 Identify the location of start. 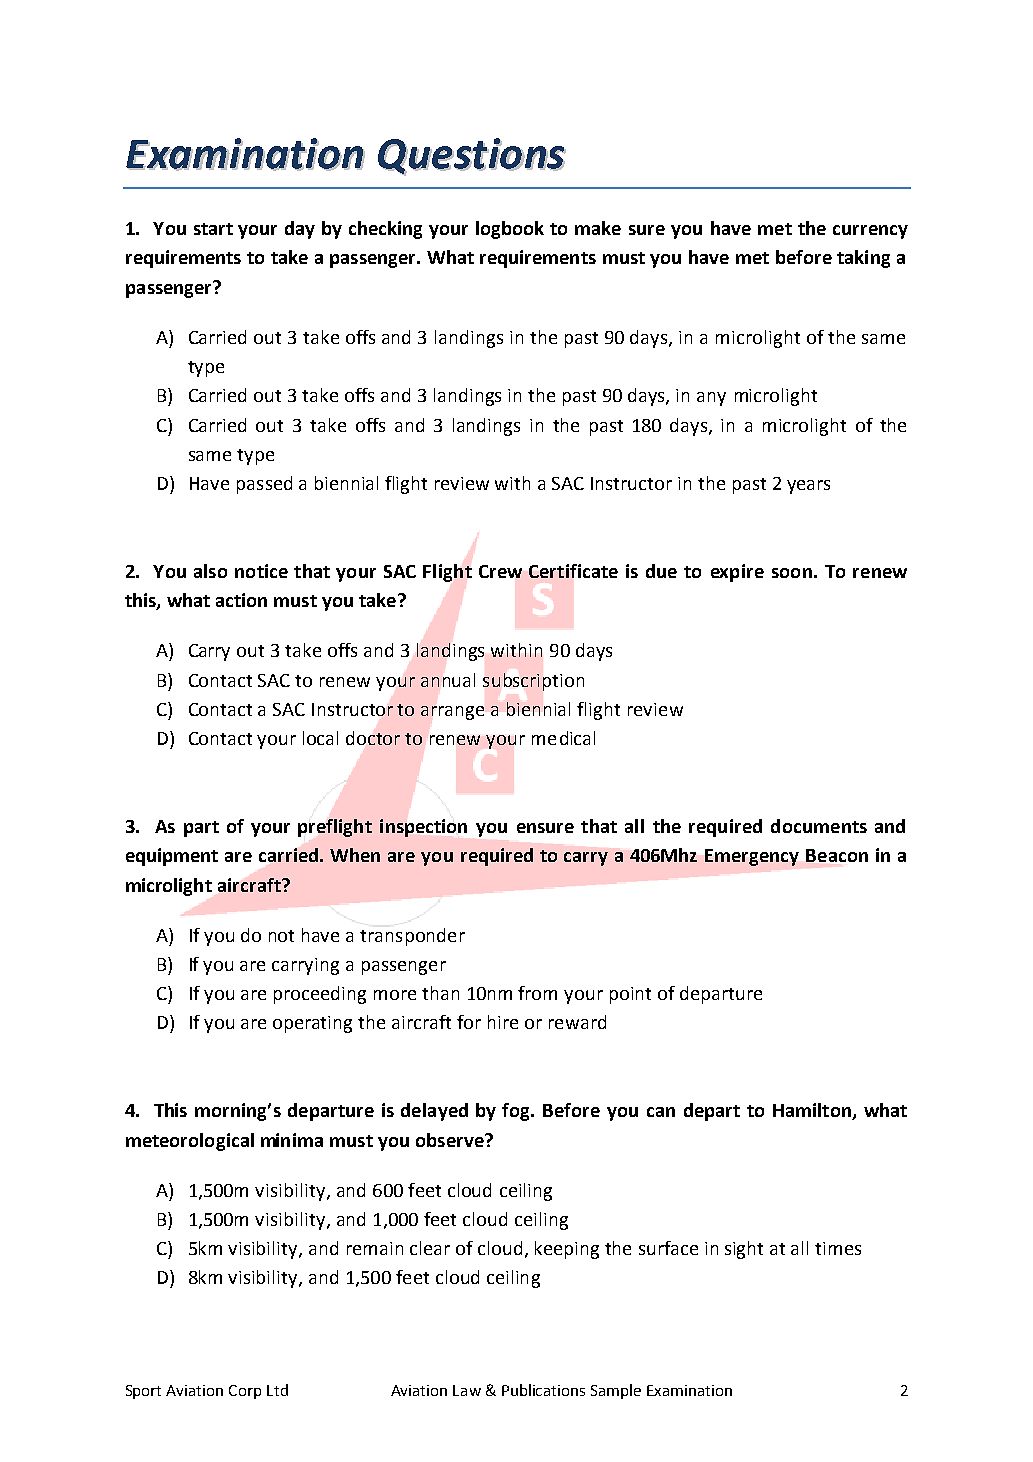
(213, 229).
